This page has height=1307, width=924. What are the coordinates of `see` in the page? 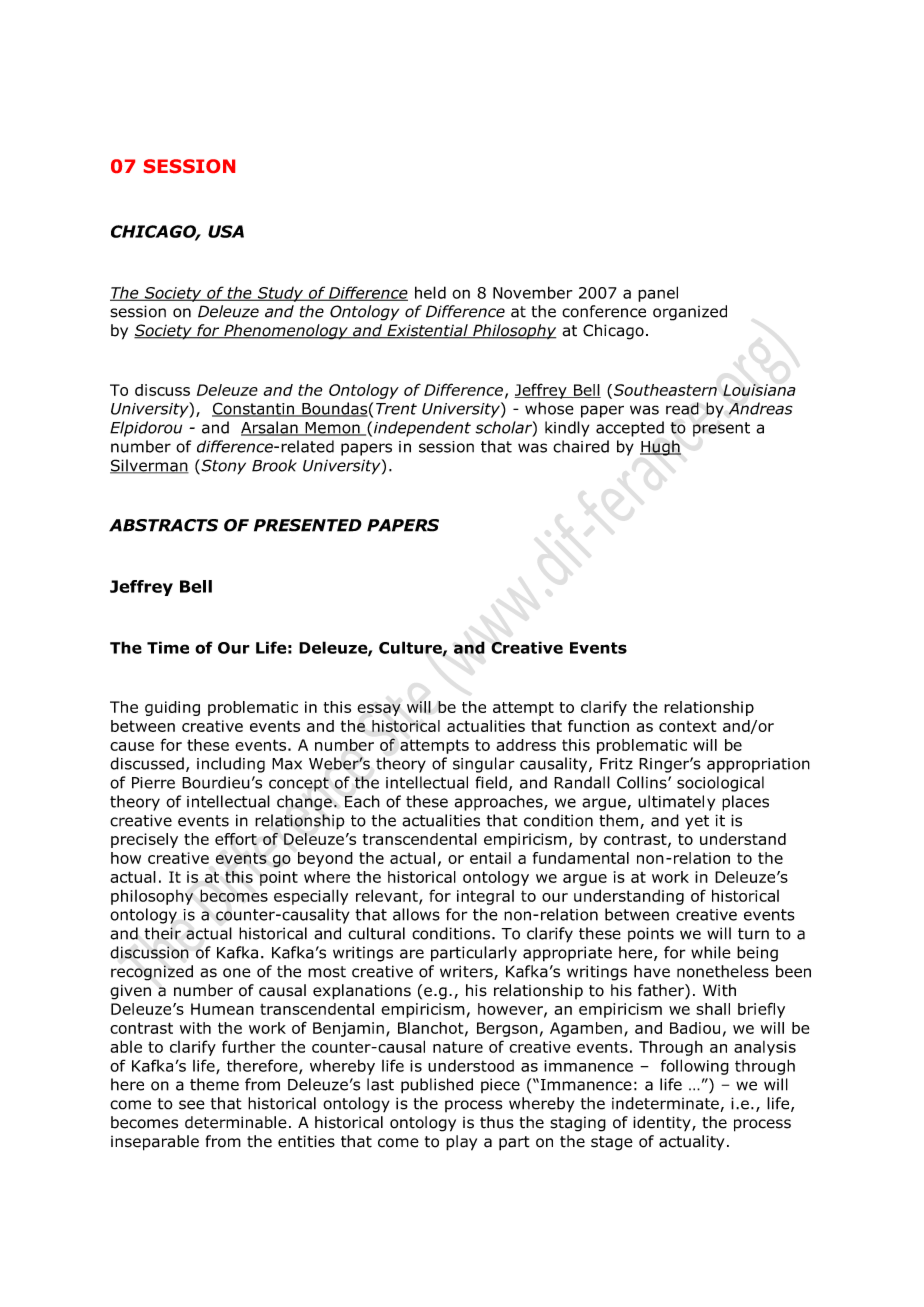 It's located at (192, 1105).
